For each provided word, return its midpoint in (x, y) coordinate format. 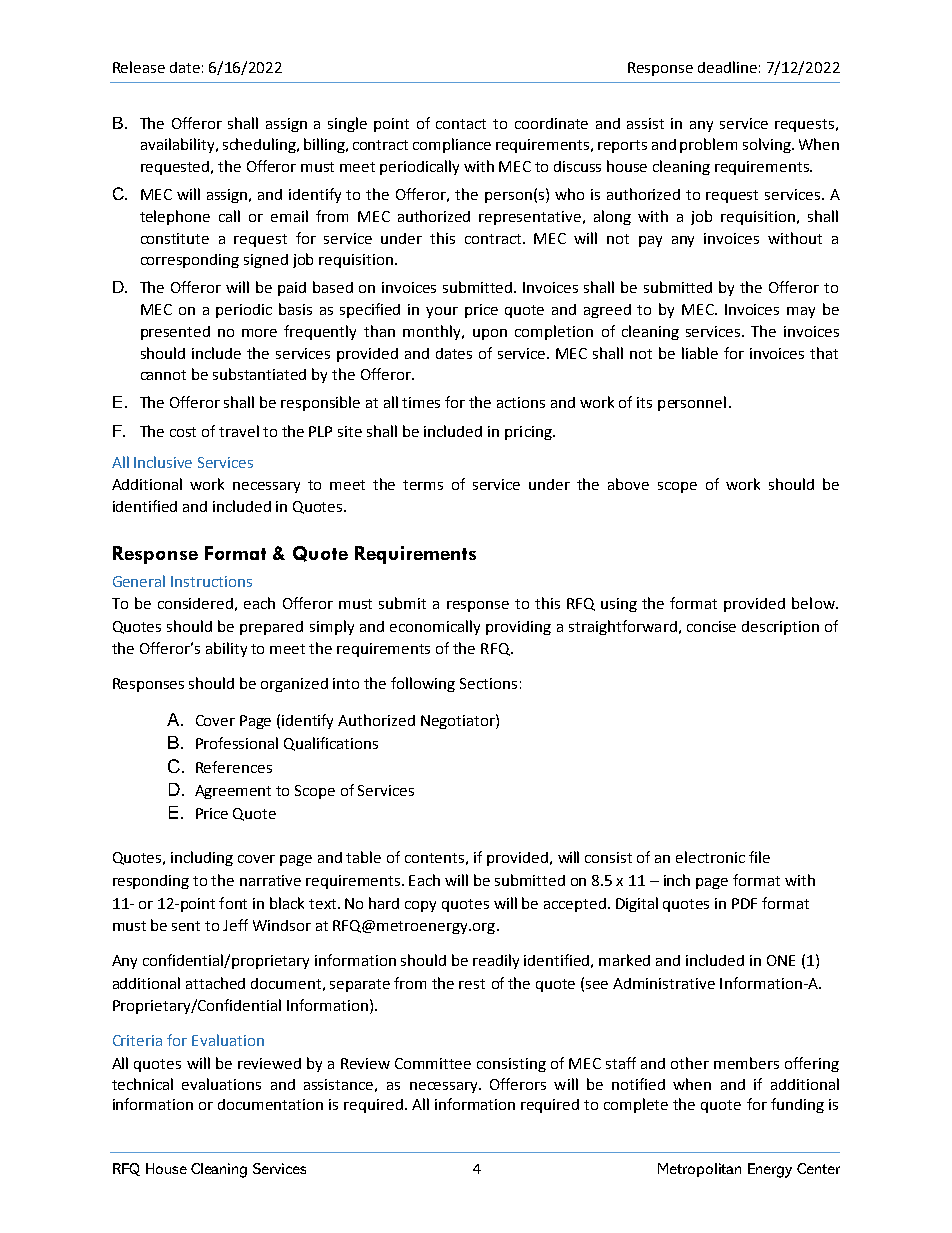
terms (423, 485)
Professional (237, 743)
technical (142, 1084)
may (801, 312)
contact (461, 124)
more (259, 333)
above (628, 484)
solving (768, 145)
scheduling (260, 145)
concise (711, 626)
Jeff (235, 925)
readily (496, 961)
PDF (744, 903)
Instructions (211, 581)
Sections (488, 683)
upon (490, 334)
